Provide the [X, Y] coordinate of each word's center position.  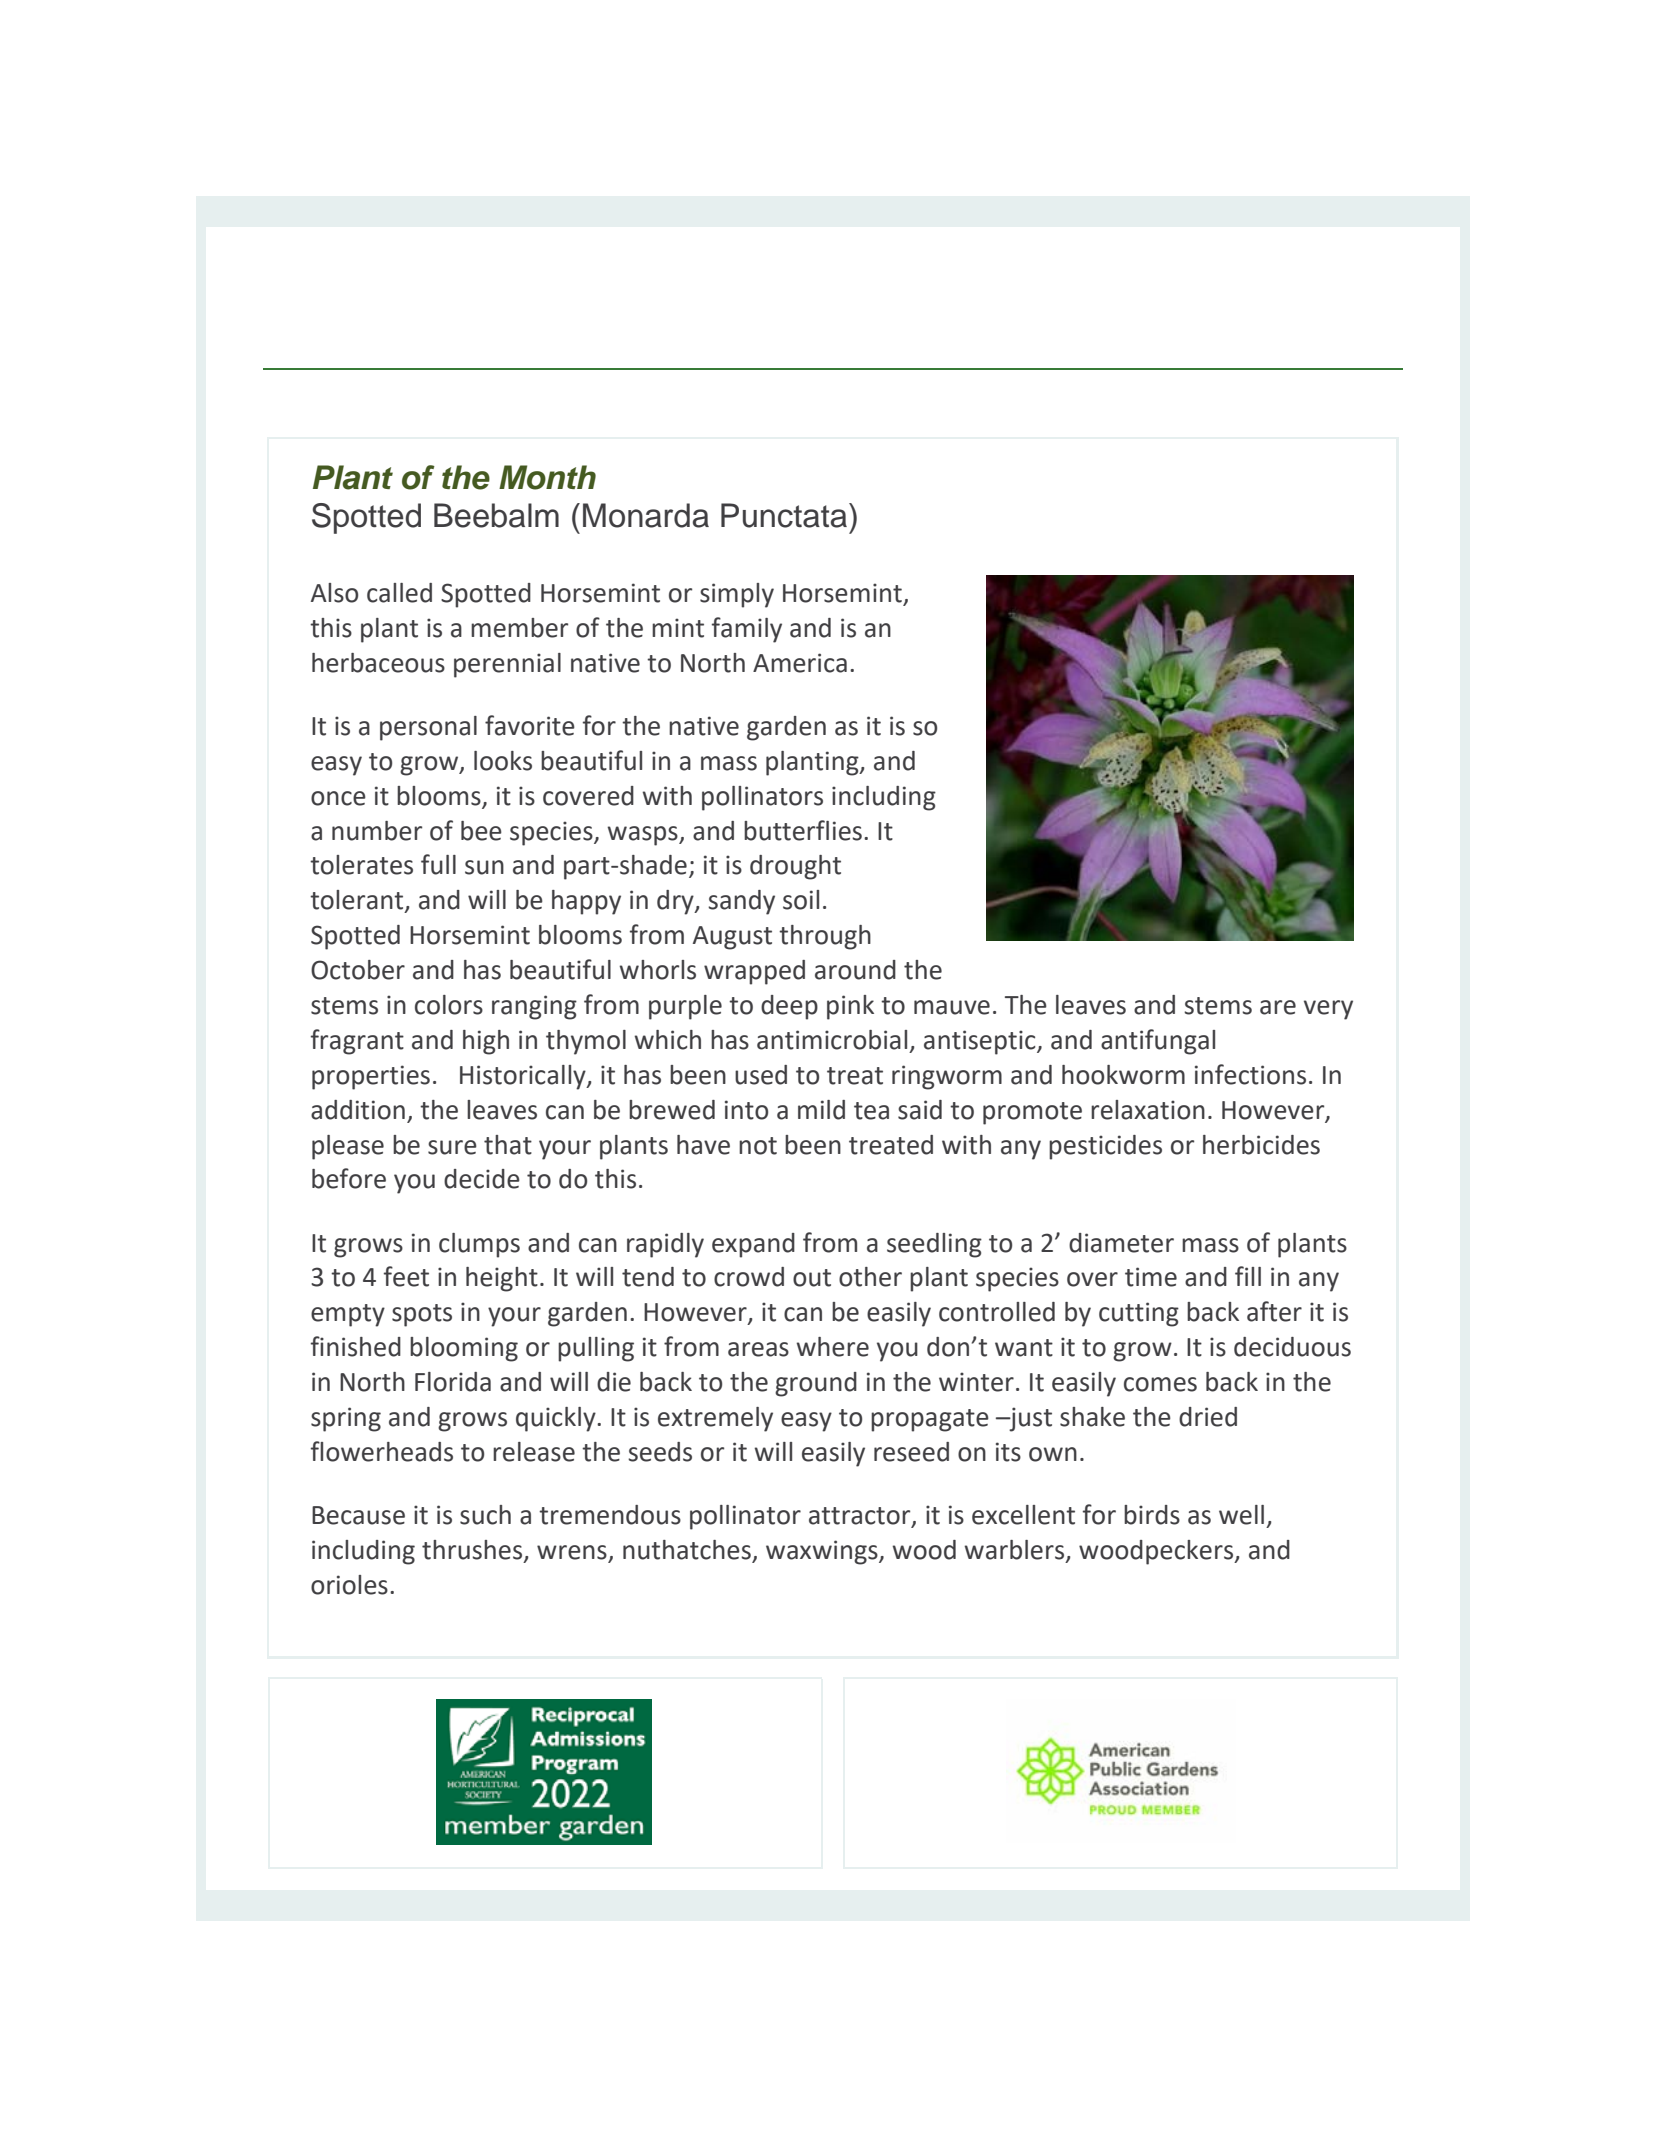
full [438, 864]
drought [795, 867]
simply [737, 595]
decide [482, 1179]
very [1328, 1010]
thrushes [473, 1551]
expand [753, 1245]
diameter [1121, 1243]
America [800, 663]
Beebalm [496, 515]
